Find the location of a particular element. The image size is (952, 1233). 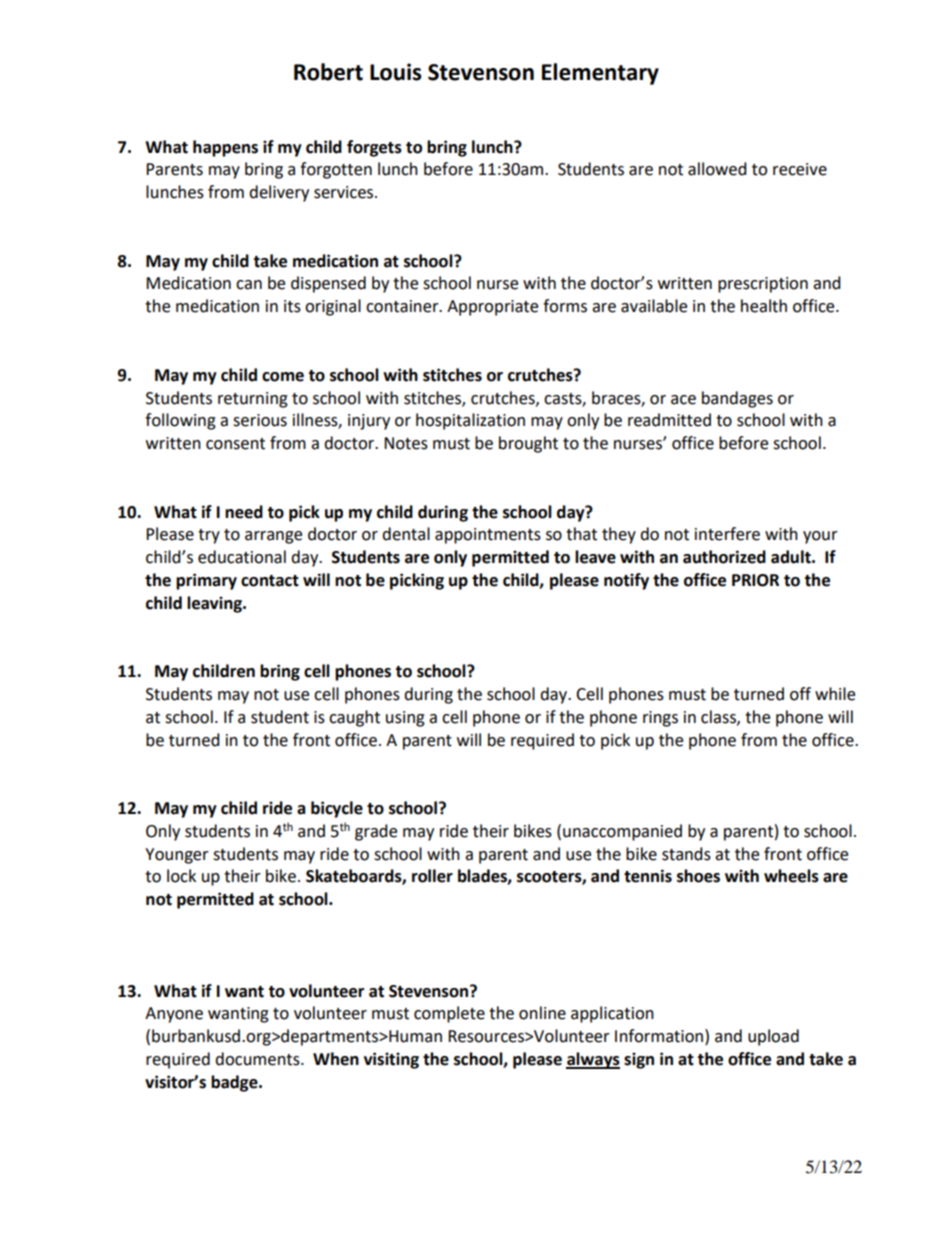

documents is located at coordinates (258, 1059).
